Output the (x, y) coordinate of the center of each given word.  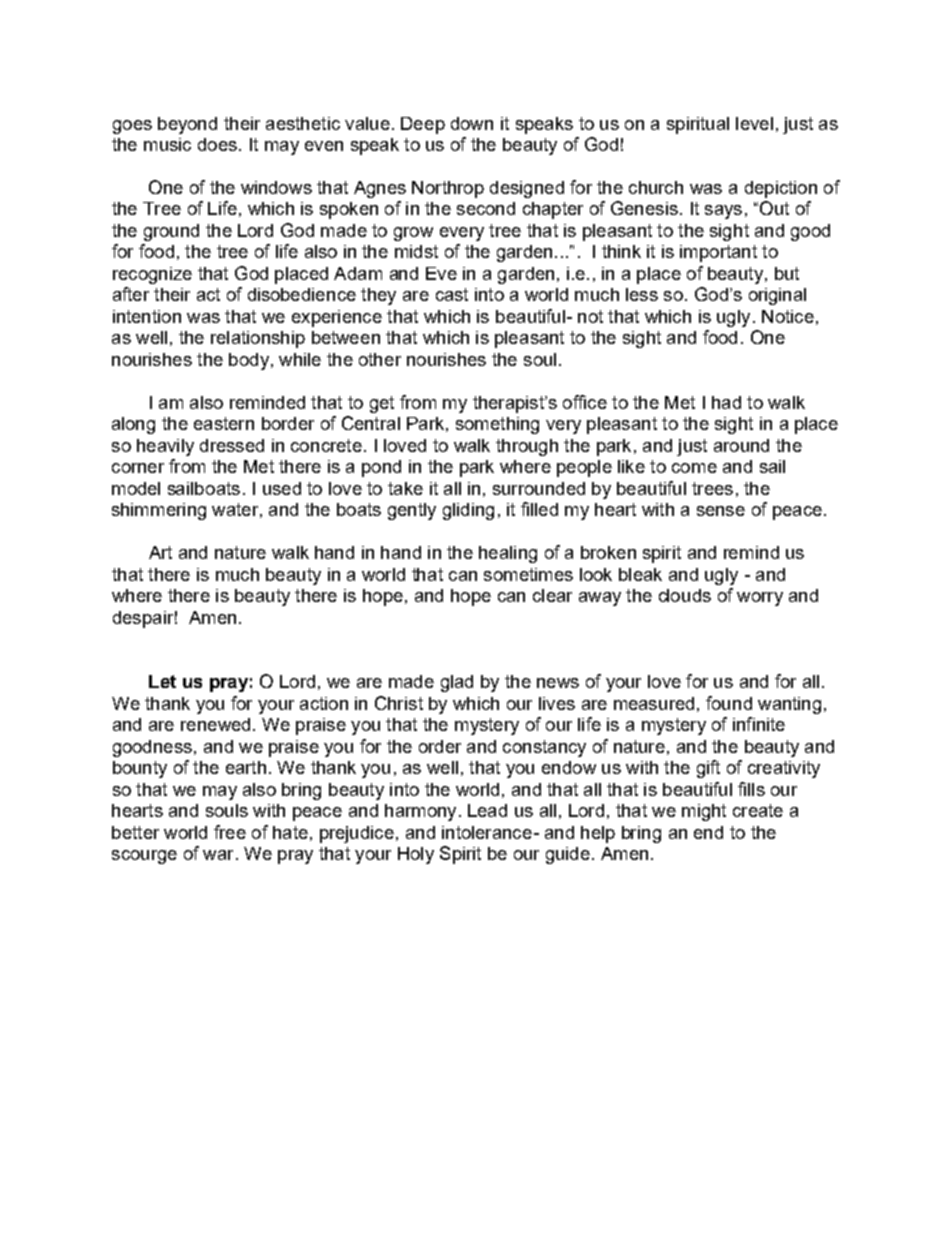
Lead (487, 810)
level (754, 123)
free (230, 832)
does (217, 144)
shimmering (159, 511)
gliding (468, 511)
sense (721, 511)
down (472, 123)
